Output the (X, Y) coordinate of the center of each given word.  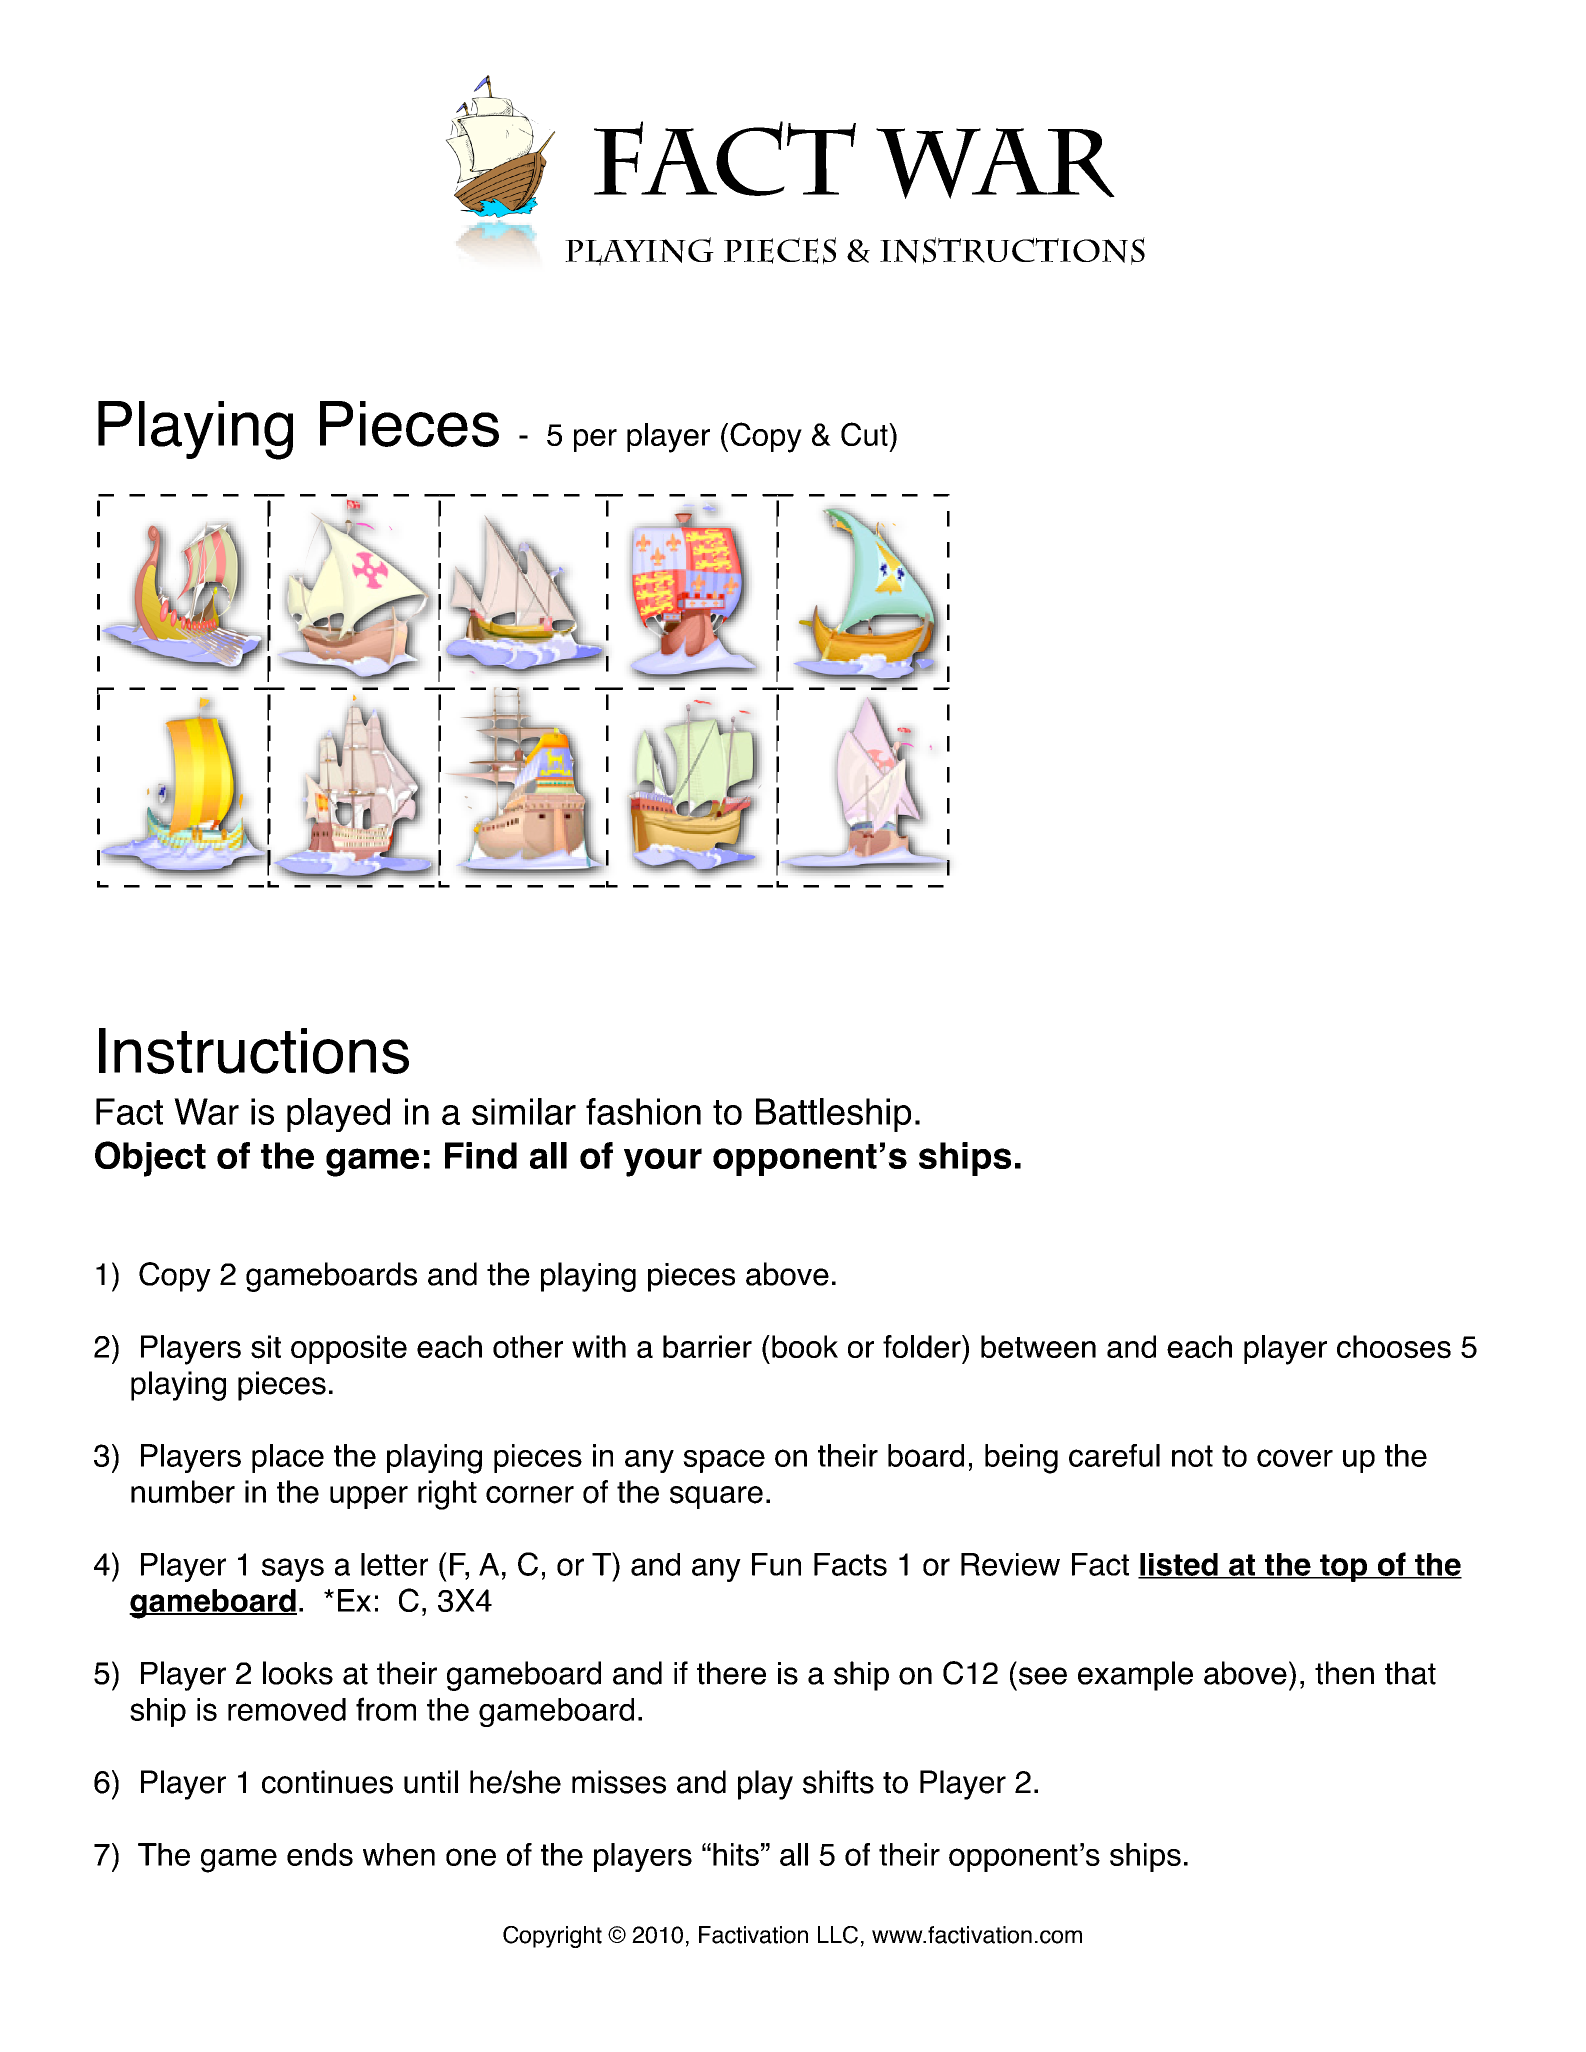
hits (736, 1854)
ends (320, 1854)
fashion (643, 1111)
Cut (865, 434)
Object (150, 1159)
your (663, 1162)
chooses (1394, 1347)
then (1344, 1673)
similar (524, 1111)
